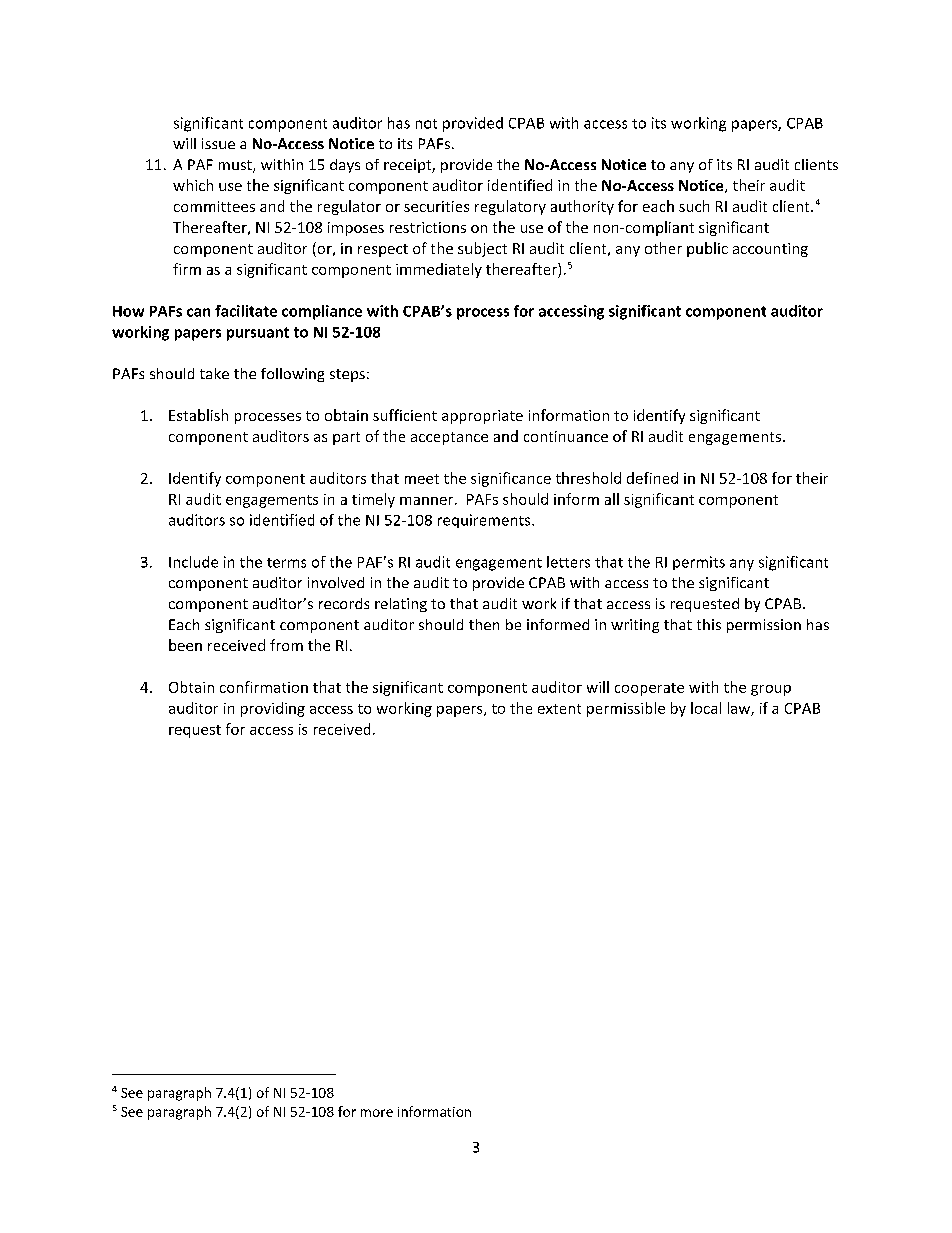  I want to click on been, so click(185, 645).
